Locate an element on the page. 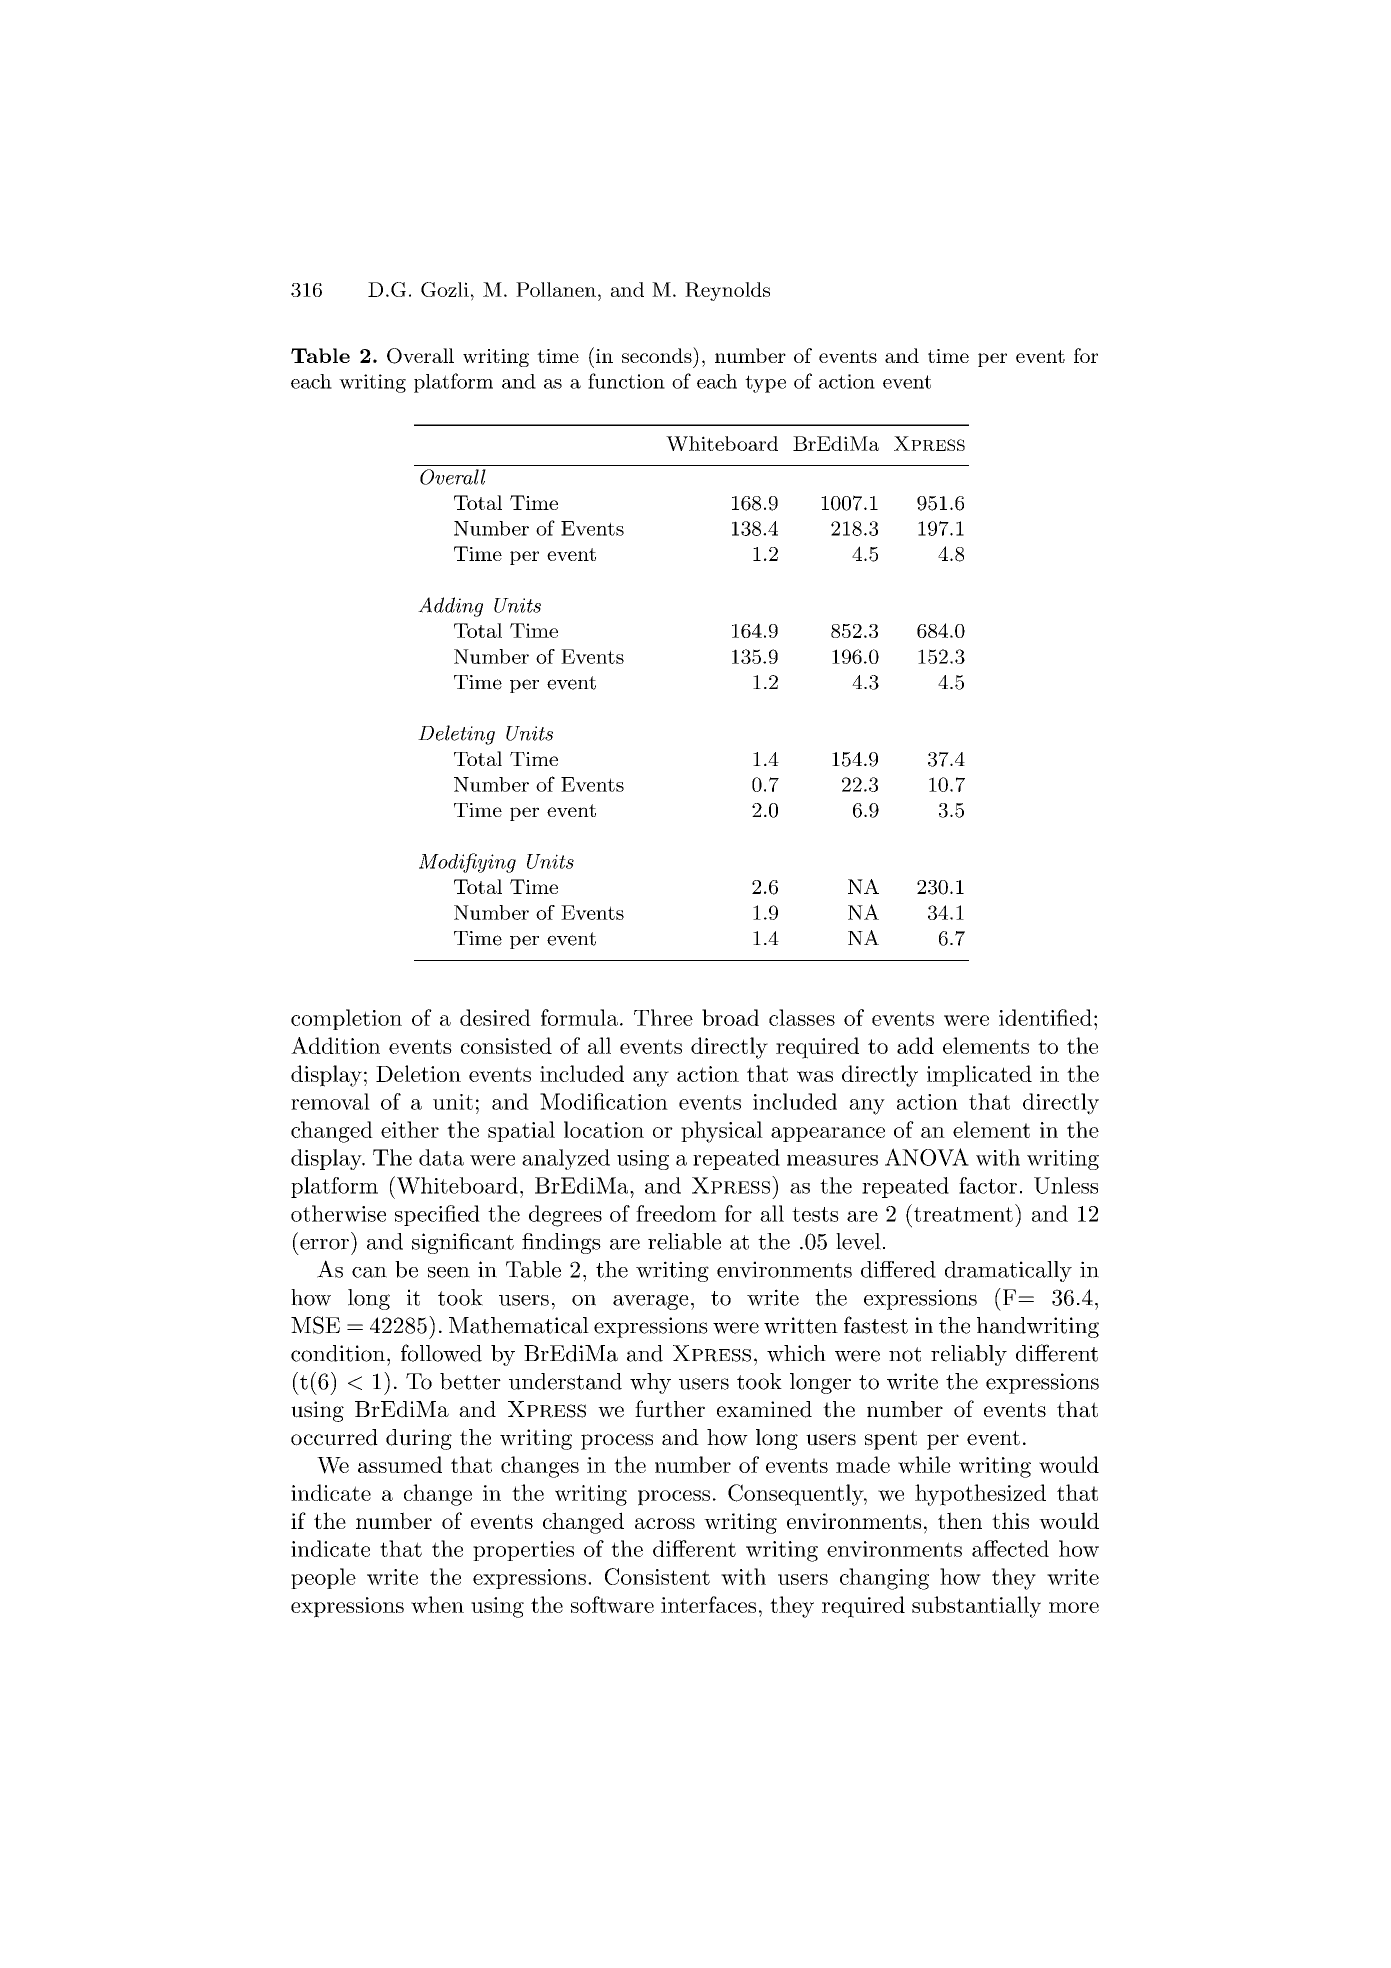 This image has height=1968, width=1391. function is located at coordinates (626, 381).
